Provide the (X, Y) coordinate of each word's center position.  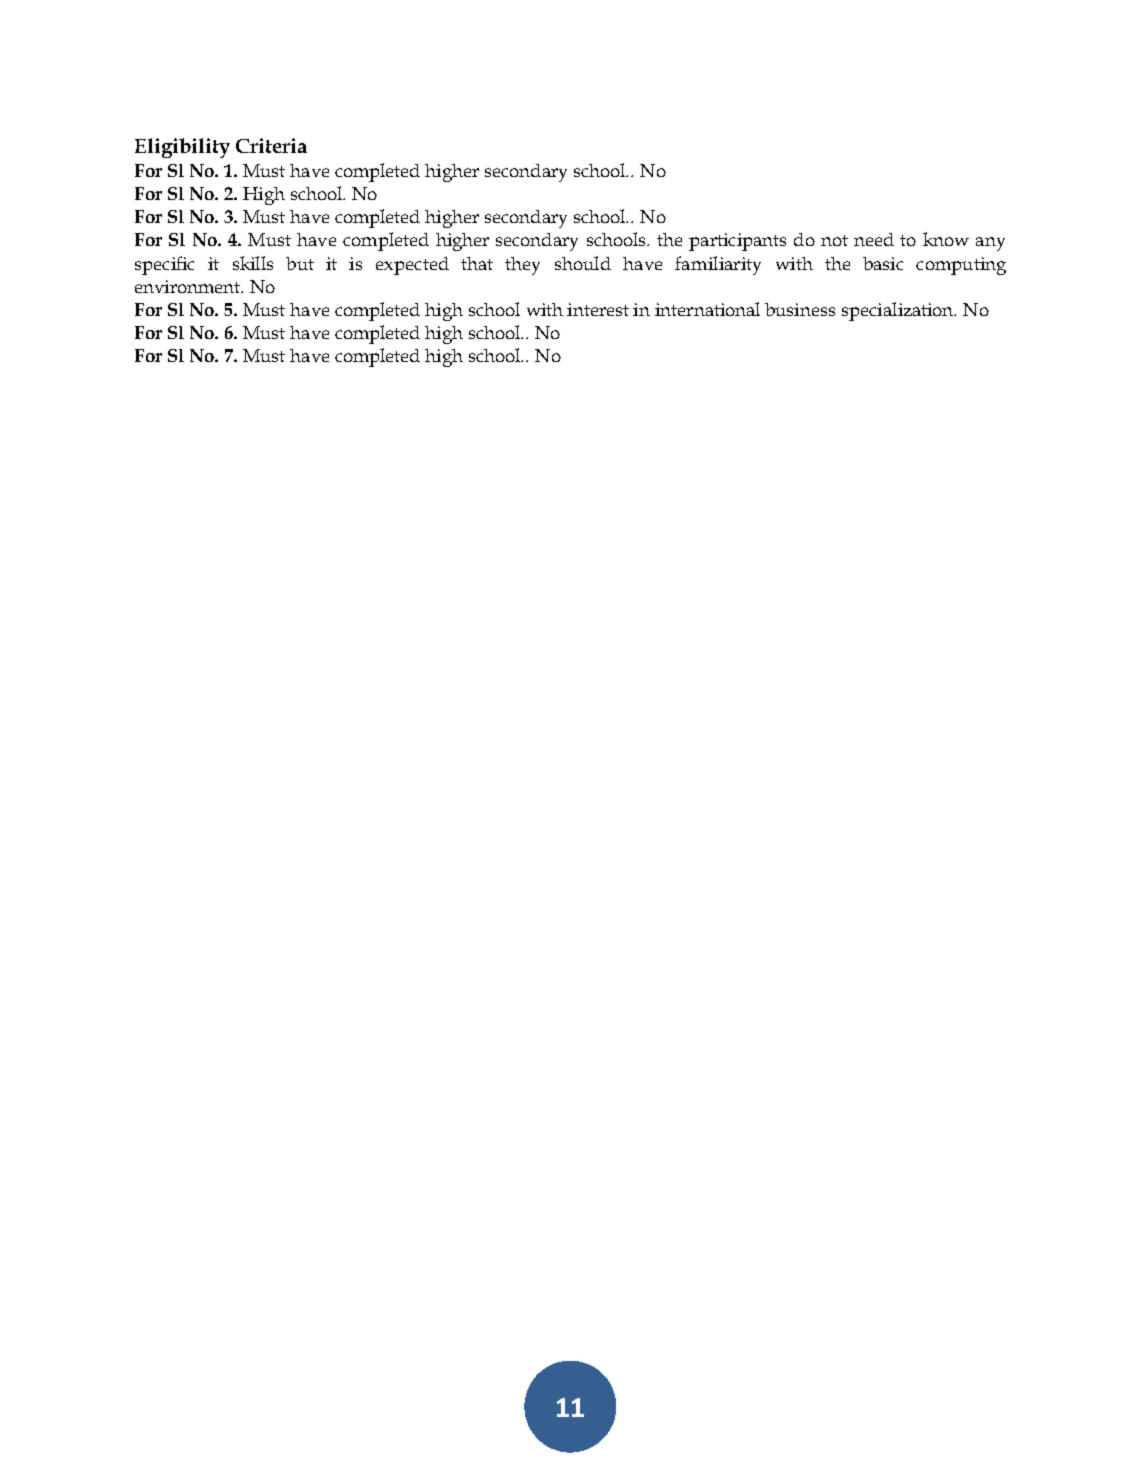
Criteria (271, 145)
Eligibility (182, 148)
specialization (899, 311)
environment (189, 286)
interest (598, 309)
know (946, 239)
